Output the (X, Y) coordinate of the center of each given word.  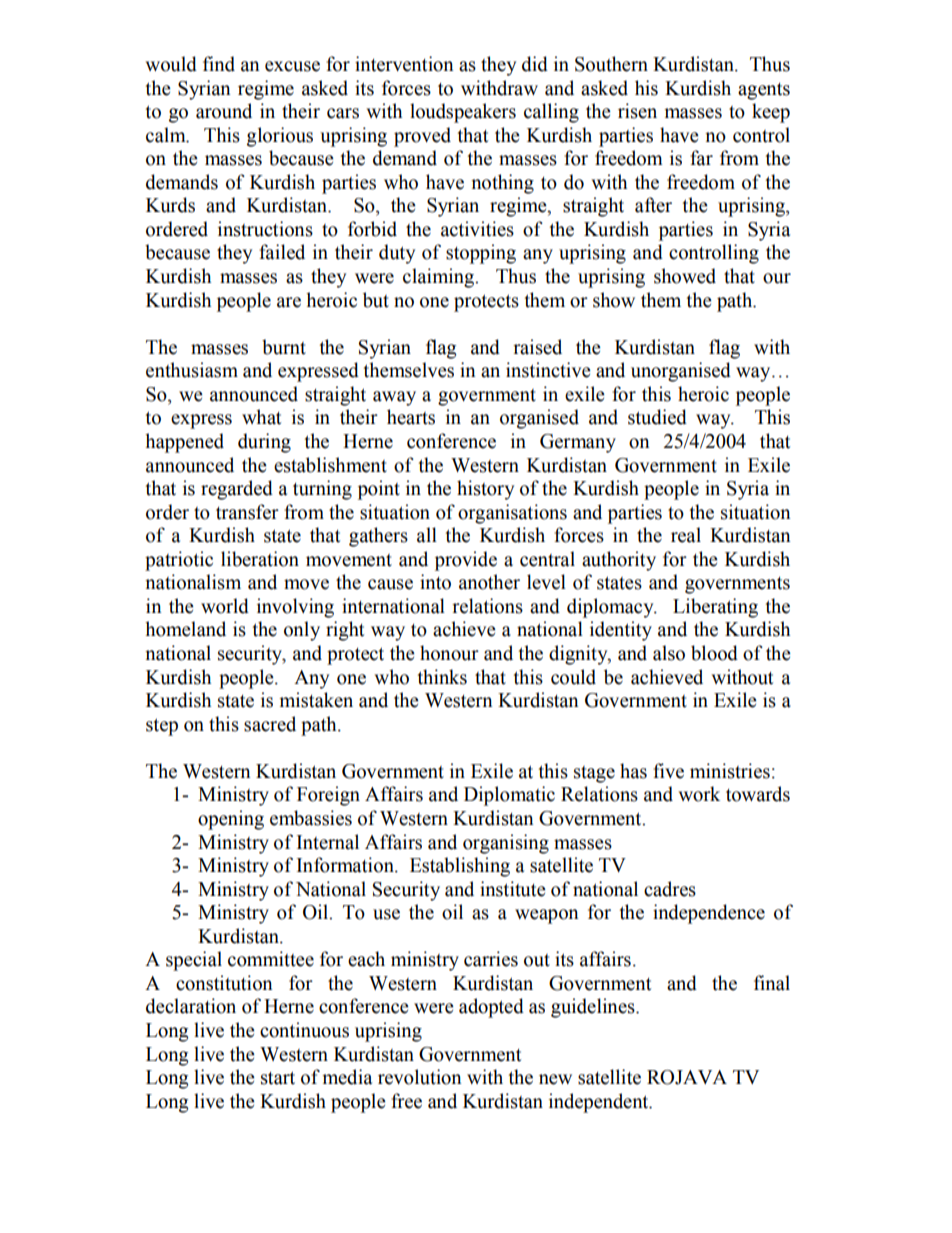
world (225, 606)
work (699, 794)
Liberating (715, 608)
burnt (284, 347)
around (224, 111)
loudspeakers (463, 113)
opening (231, 820)
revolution (420, 1077)
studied (657, 417)
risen (637, 111)
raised (537, 347)
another (489, 582)
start (278, 1078)
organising (506, 844)
